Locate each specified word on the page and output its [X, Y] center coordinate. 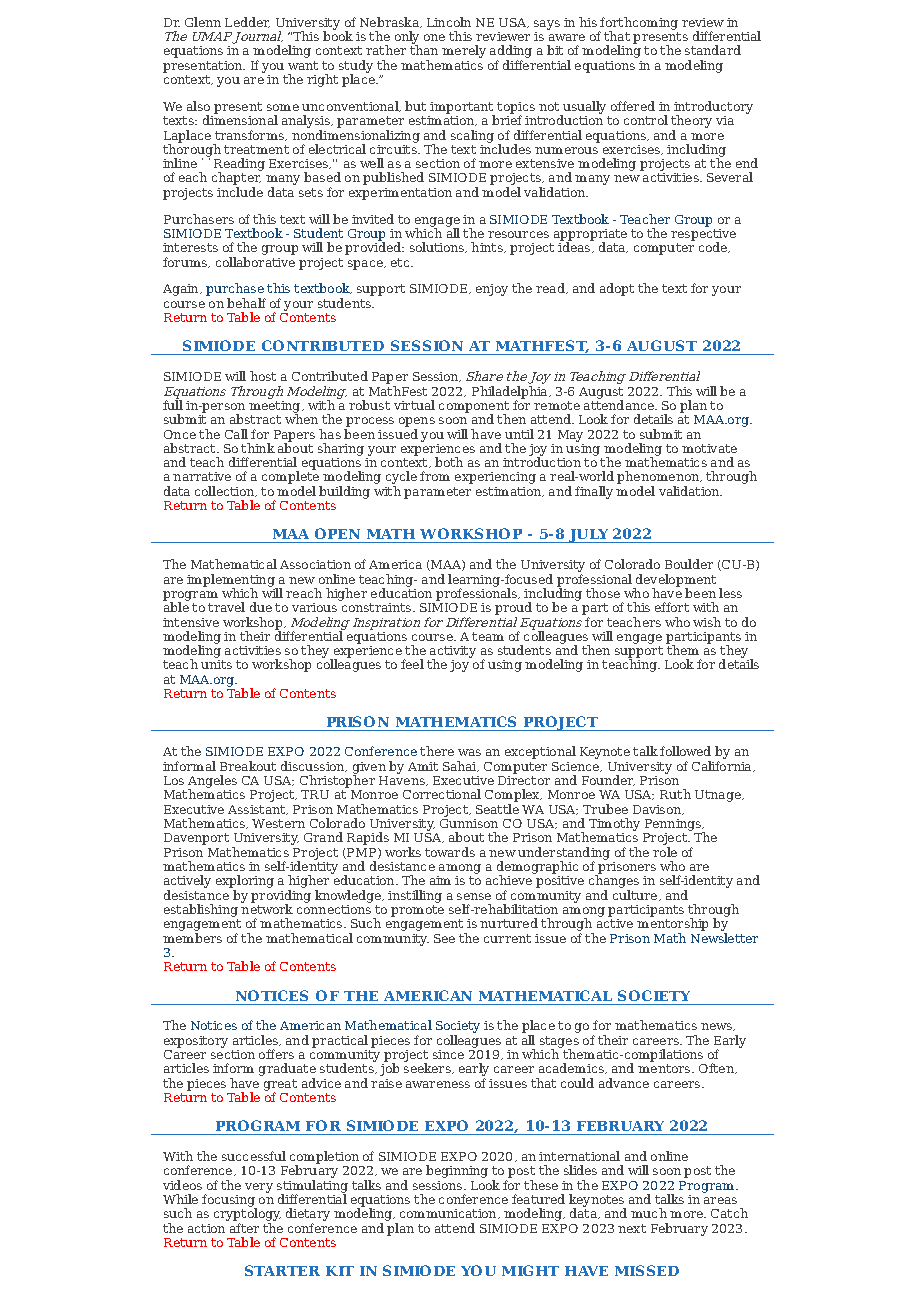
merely [464, 51]
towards [450, 852]
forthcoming [638, 24]
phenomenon [659, 479]
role [665, 852]
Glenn [203, 22]
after [244, 1228]
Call [236, 434]
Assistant [258, 810]
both [449, 462]
